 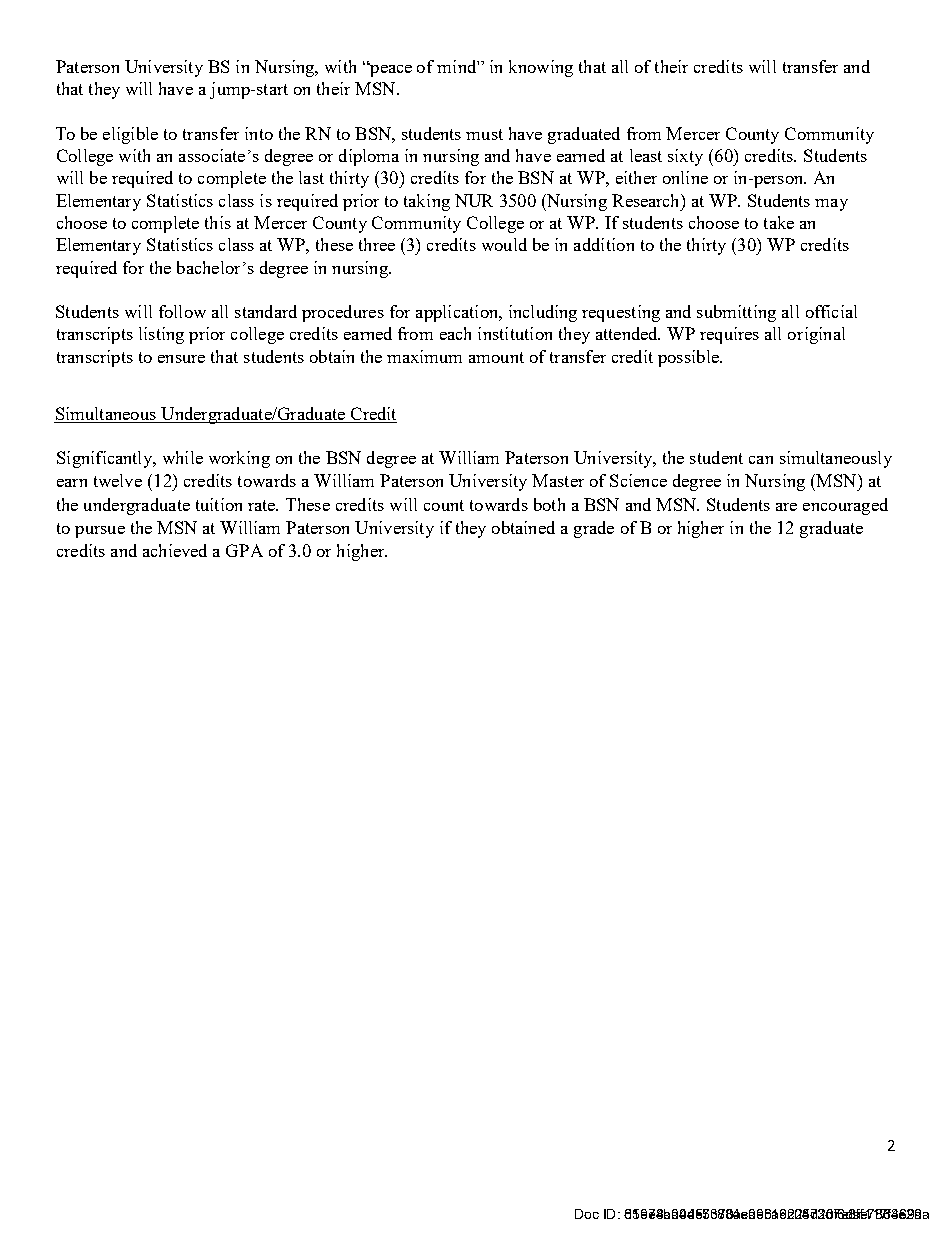 What do you see at coordinates (845, 506) in the screenshot?
I see `encouraged` at bounding box center [845, 506].
